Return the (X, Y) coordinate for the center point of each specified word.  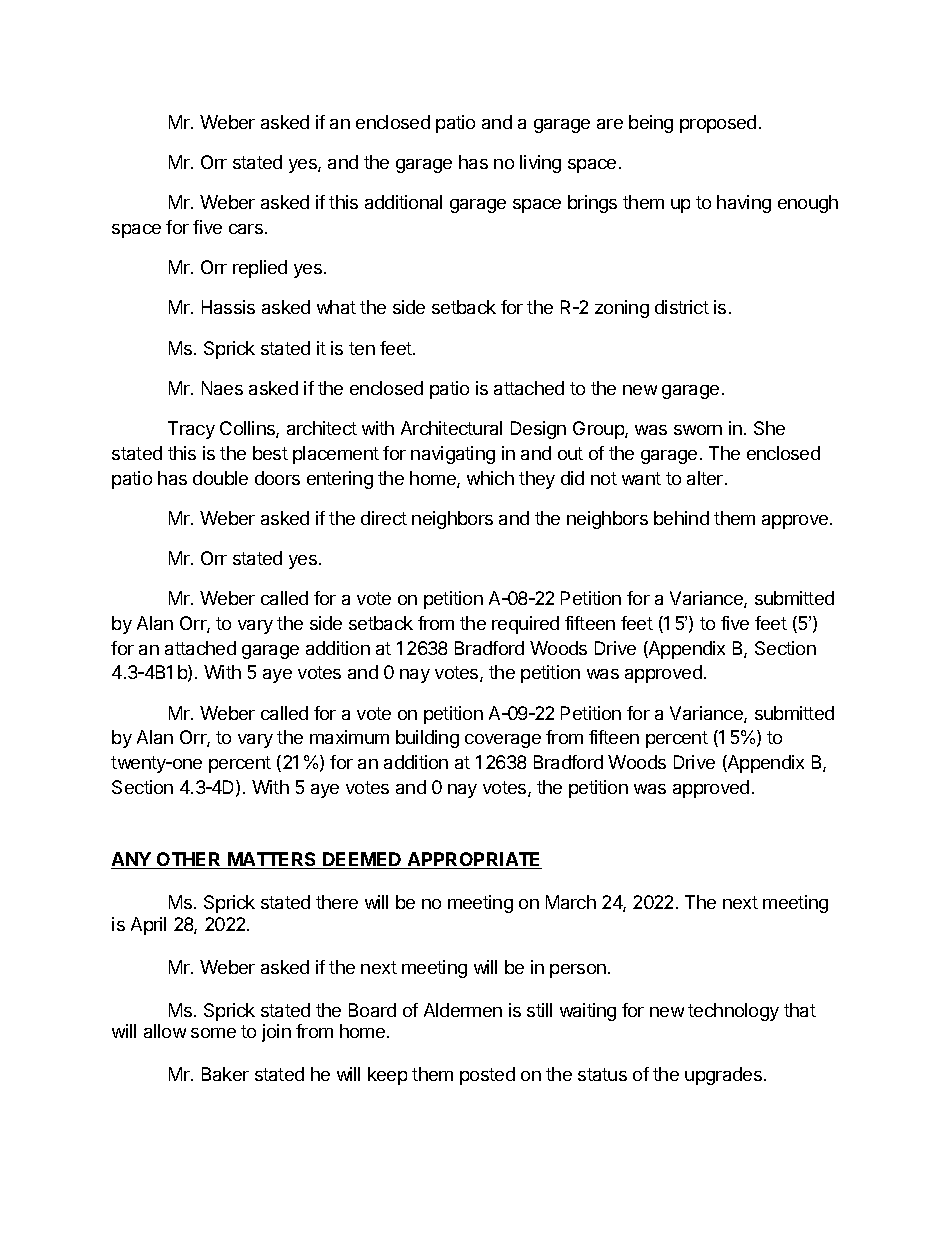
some (213, 1033)
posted (487, 1076)
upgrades (723, 1076)
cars (246, 229)
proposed (718, 124)
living (540, 164)
